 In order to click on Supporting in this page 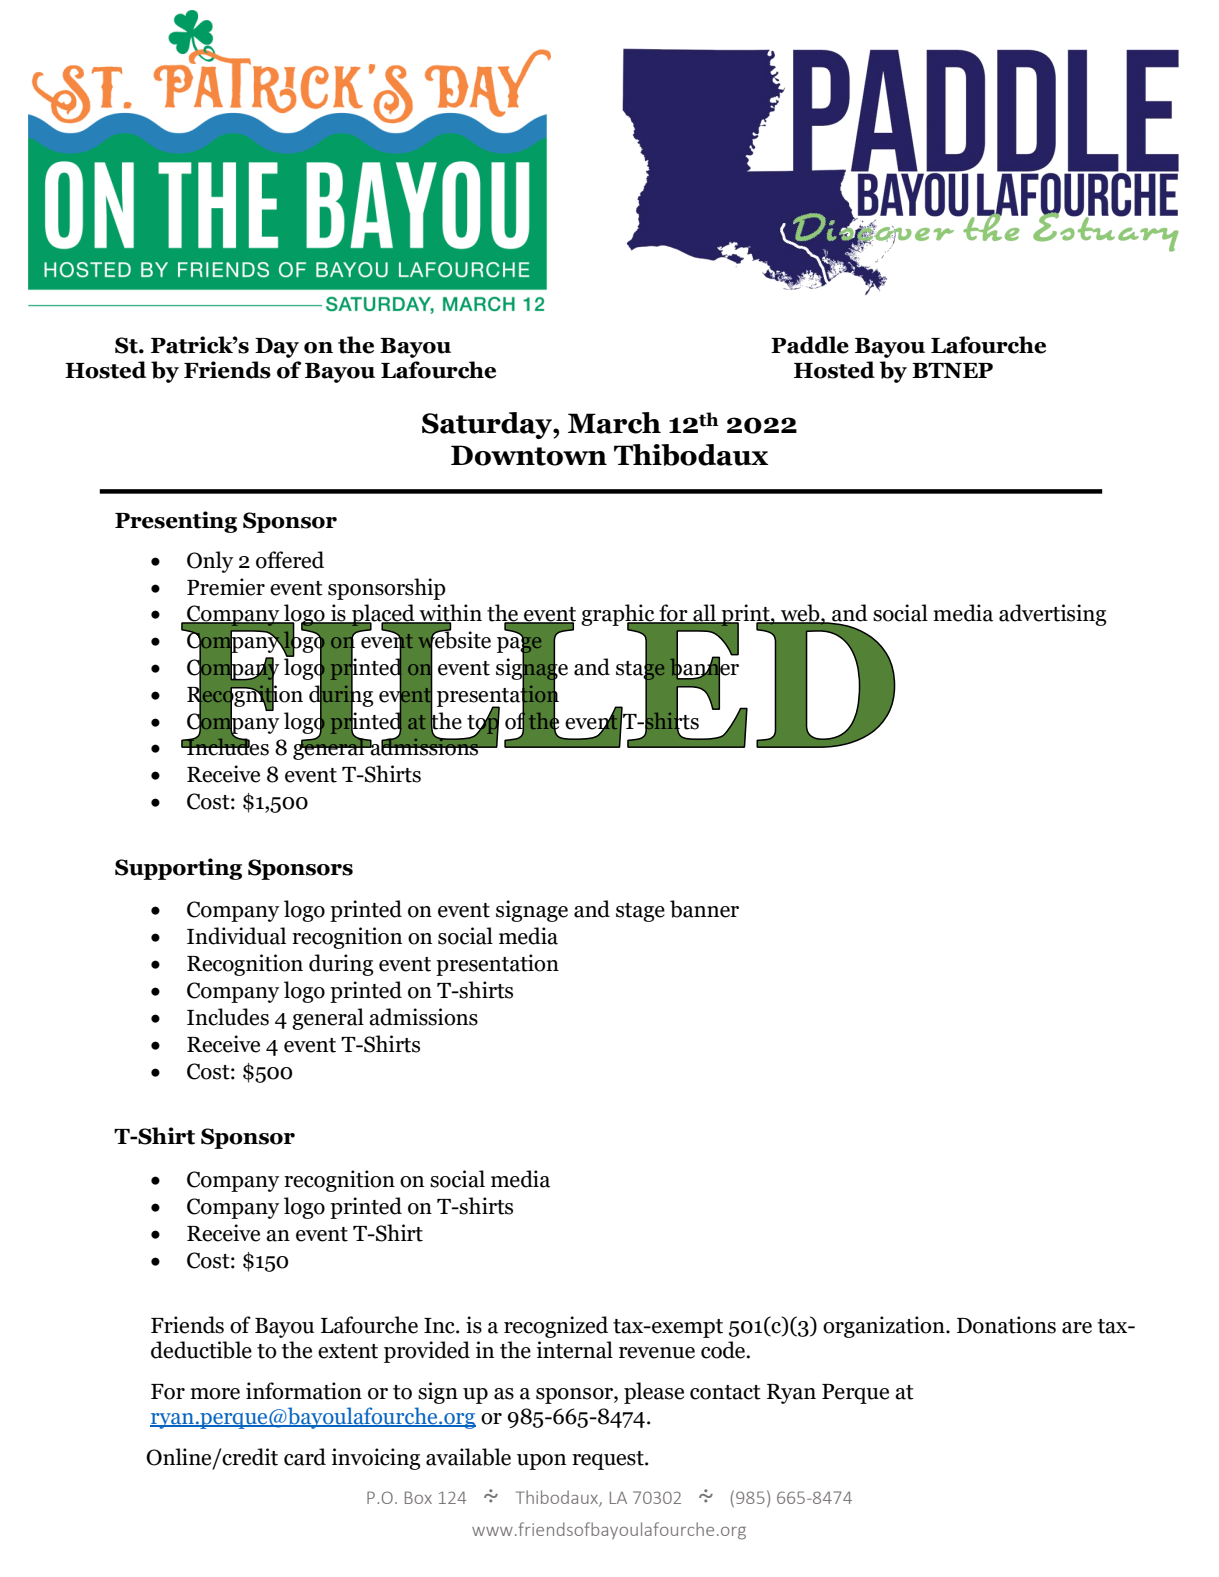, I will do `click(178, 869)`.
